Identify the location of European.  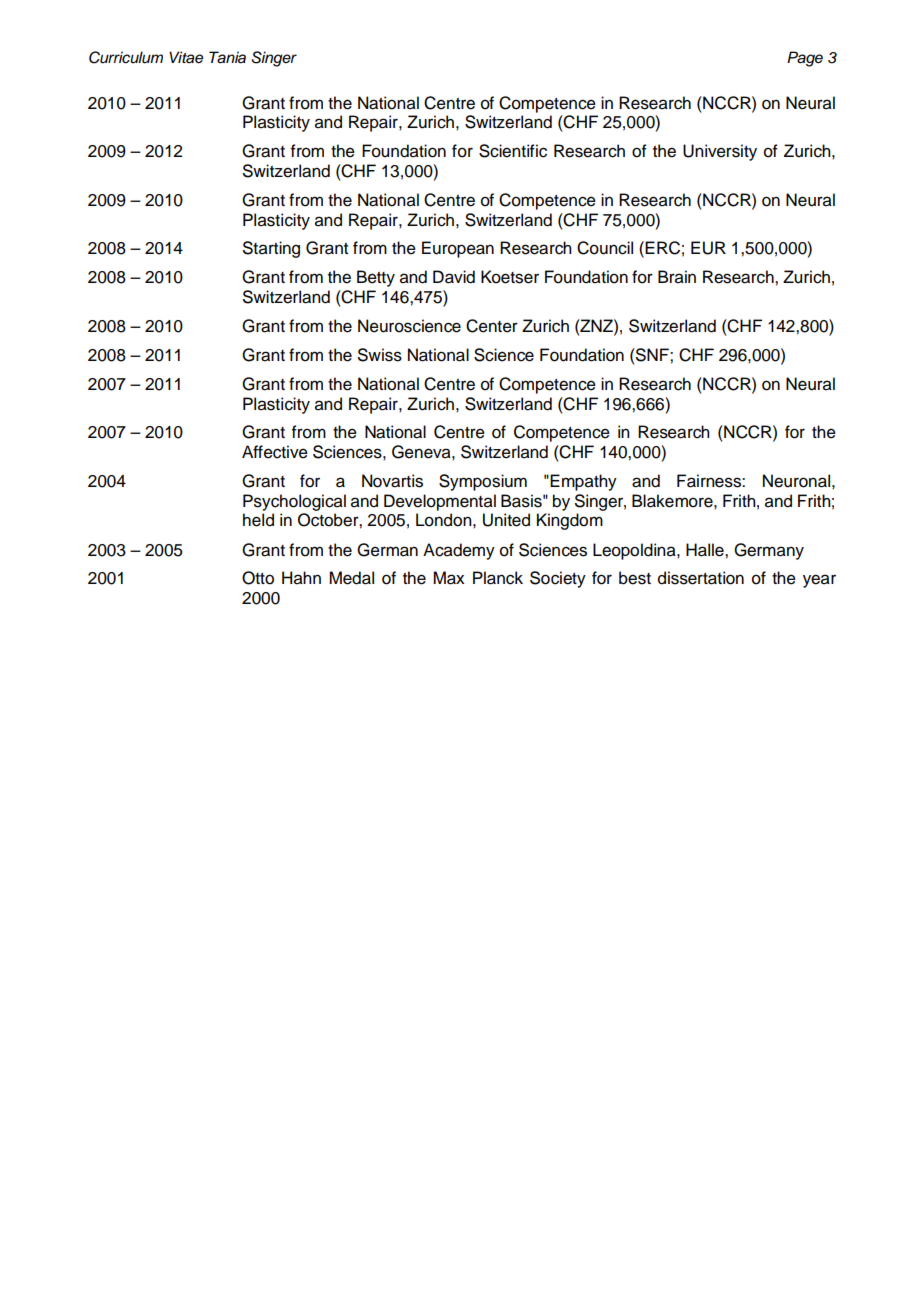
(458, 249).
